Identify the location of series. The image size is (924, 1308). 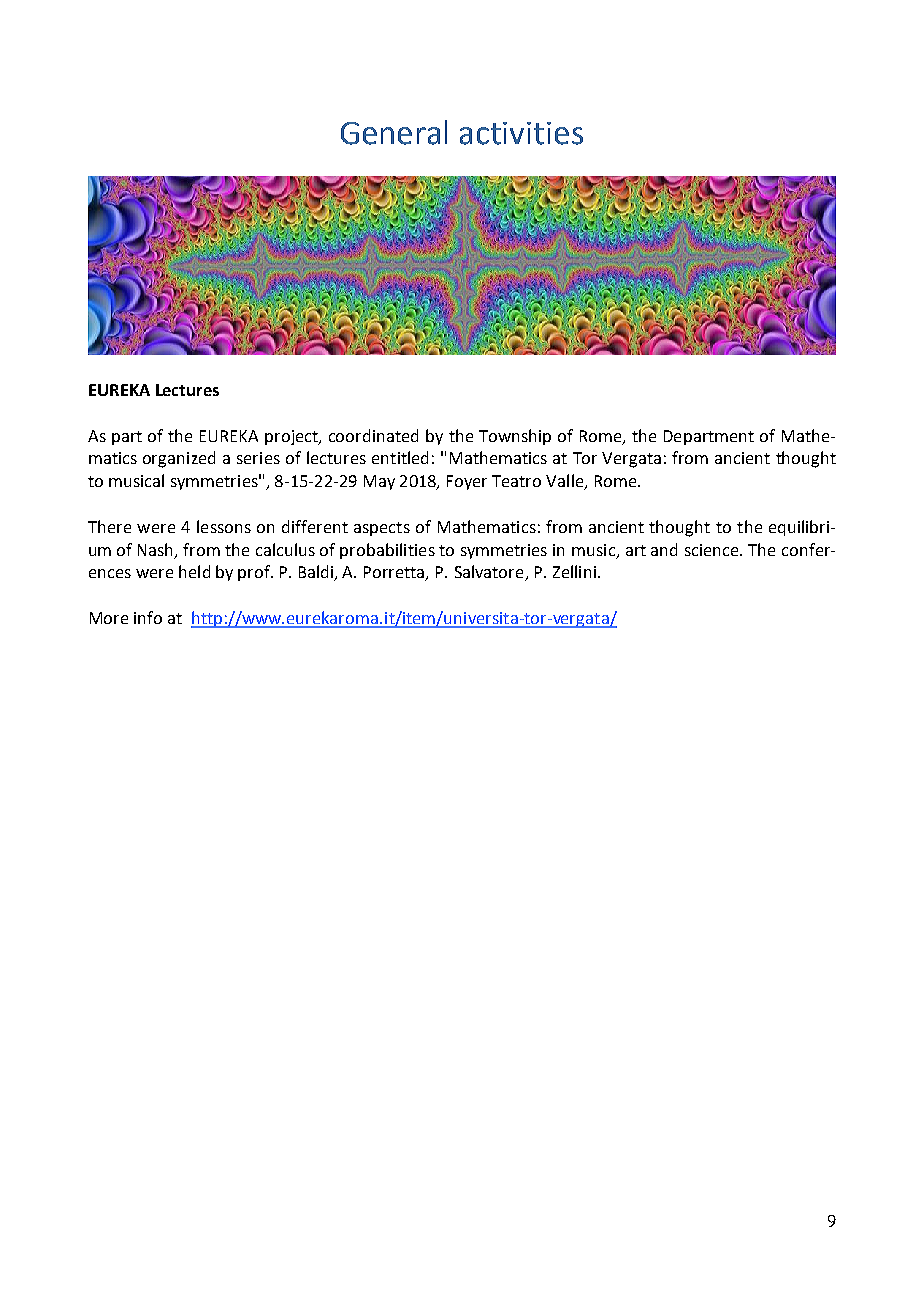
(258, 458).
